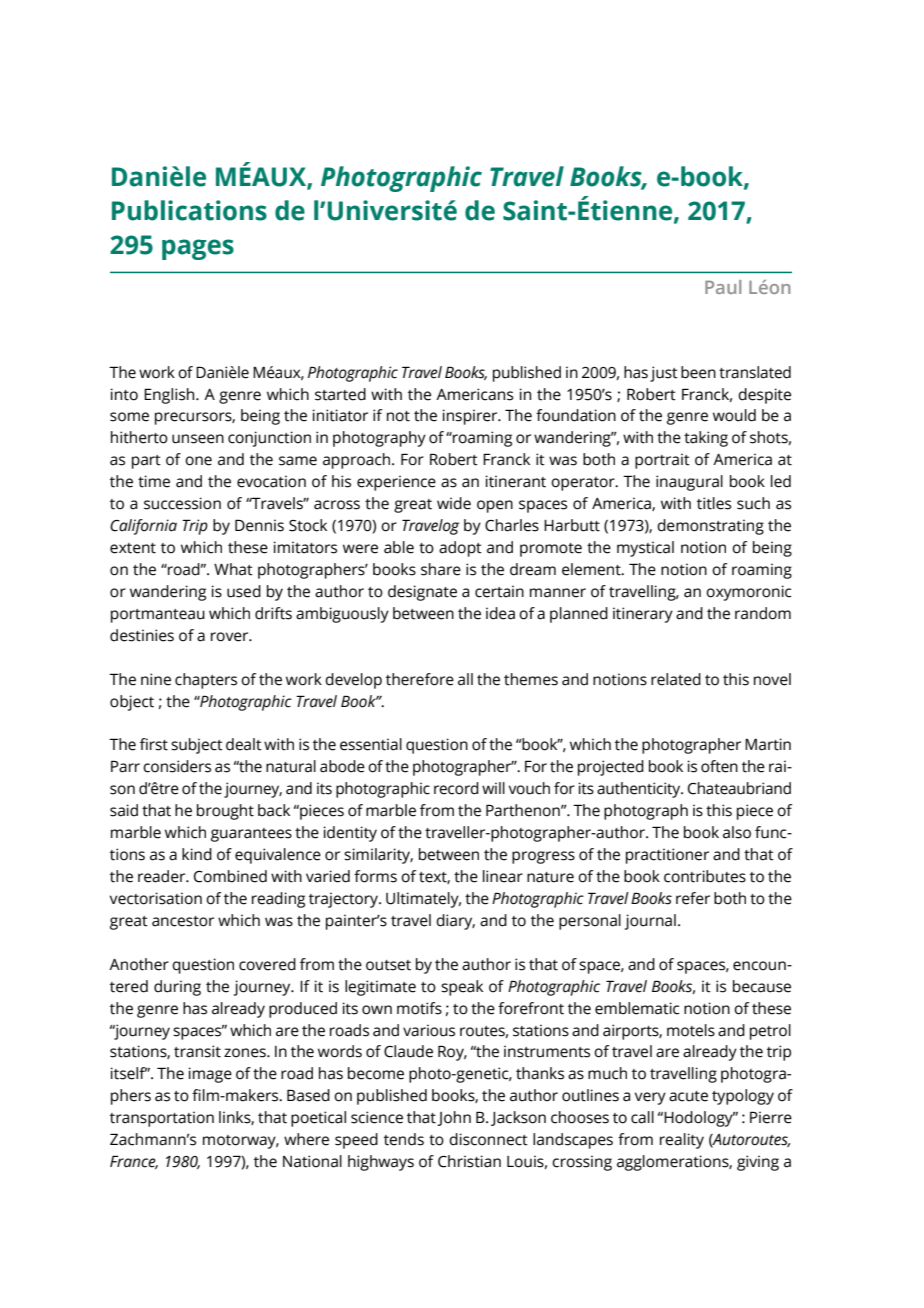  What do you see at coordinates (139, 964) in the screenshot?
I see `Another` at bounding box center [139, 964].
